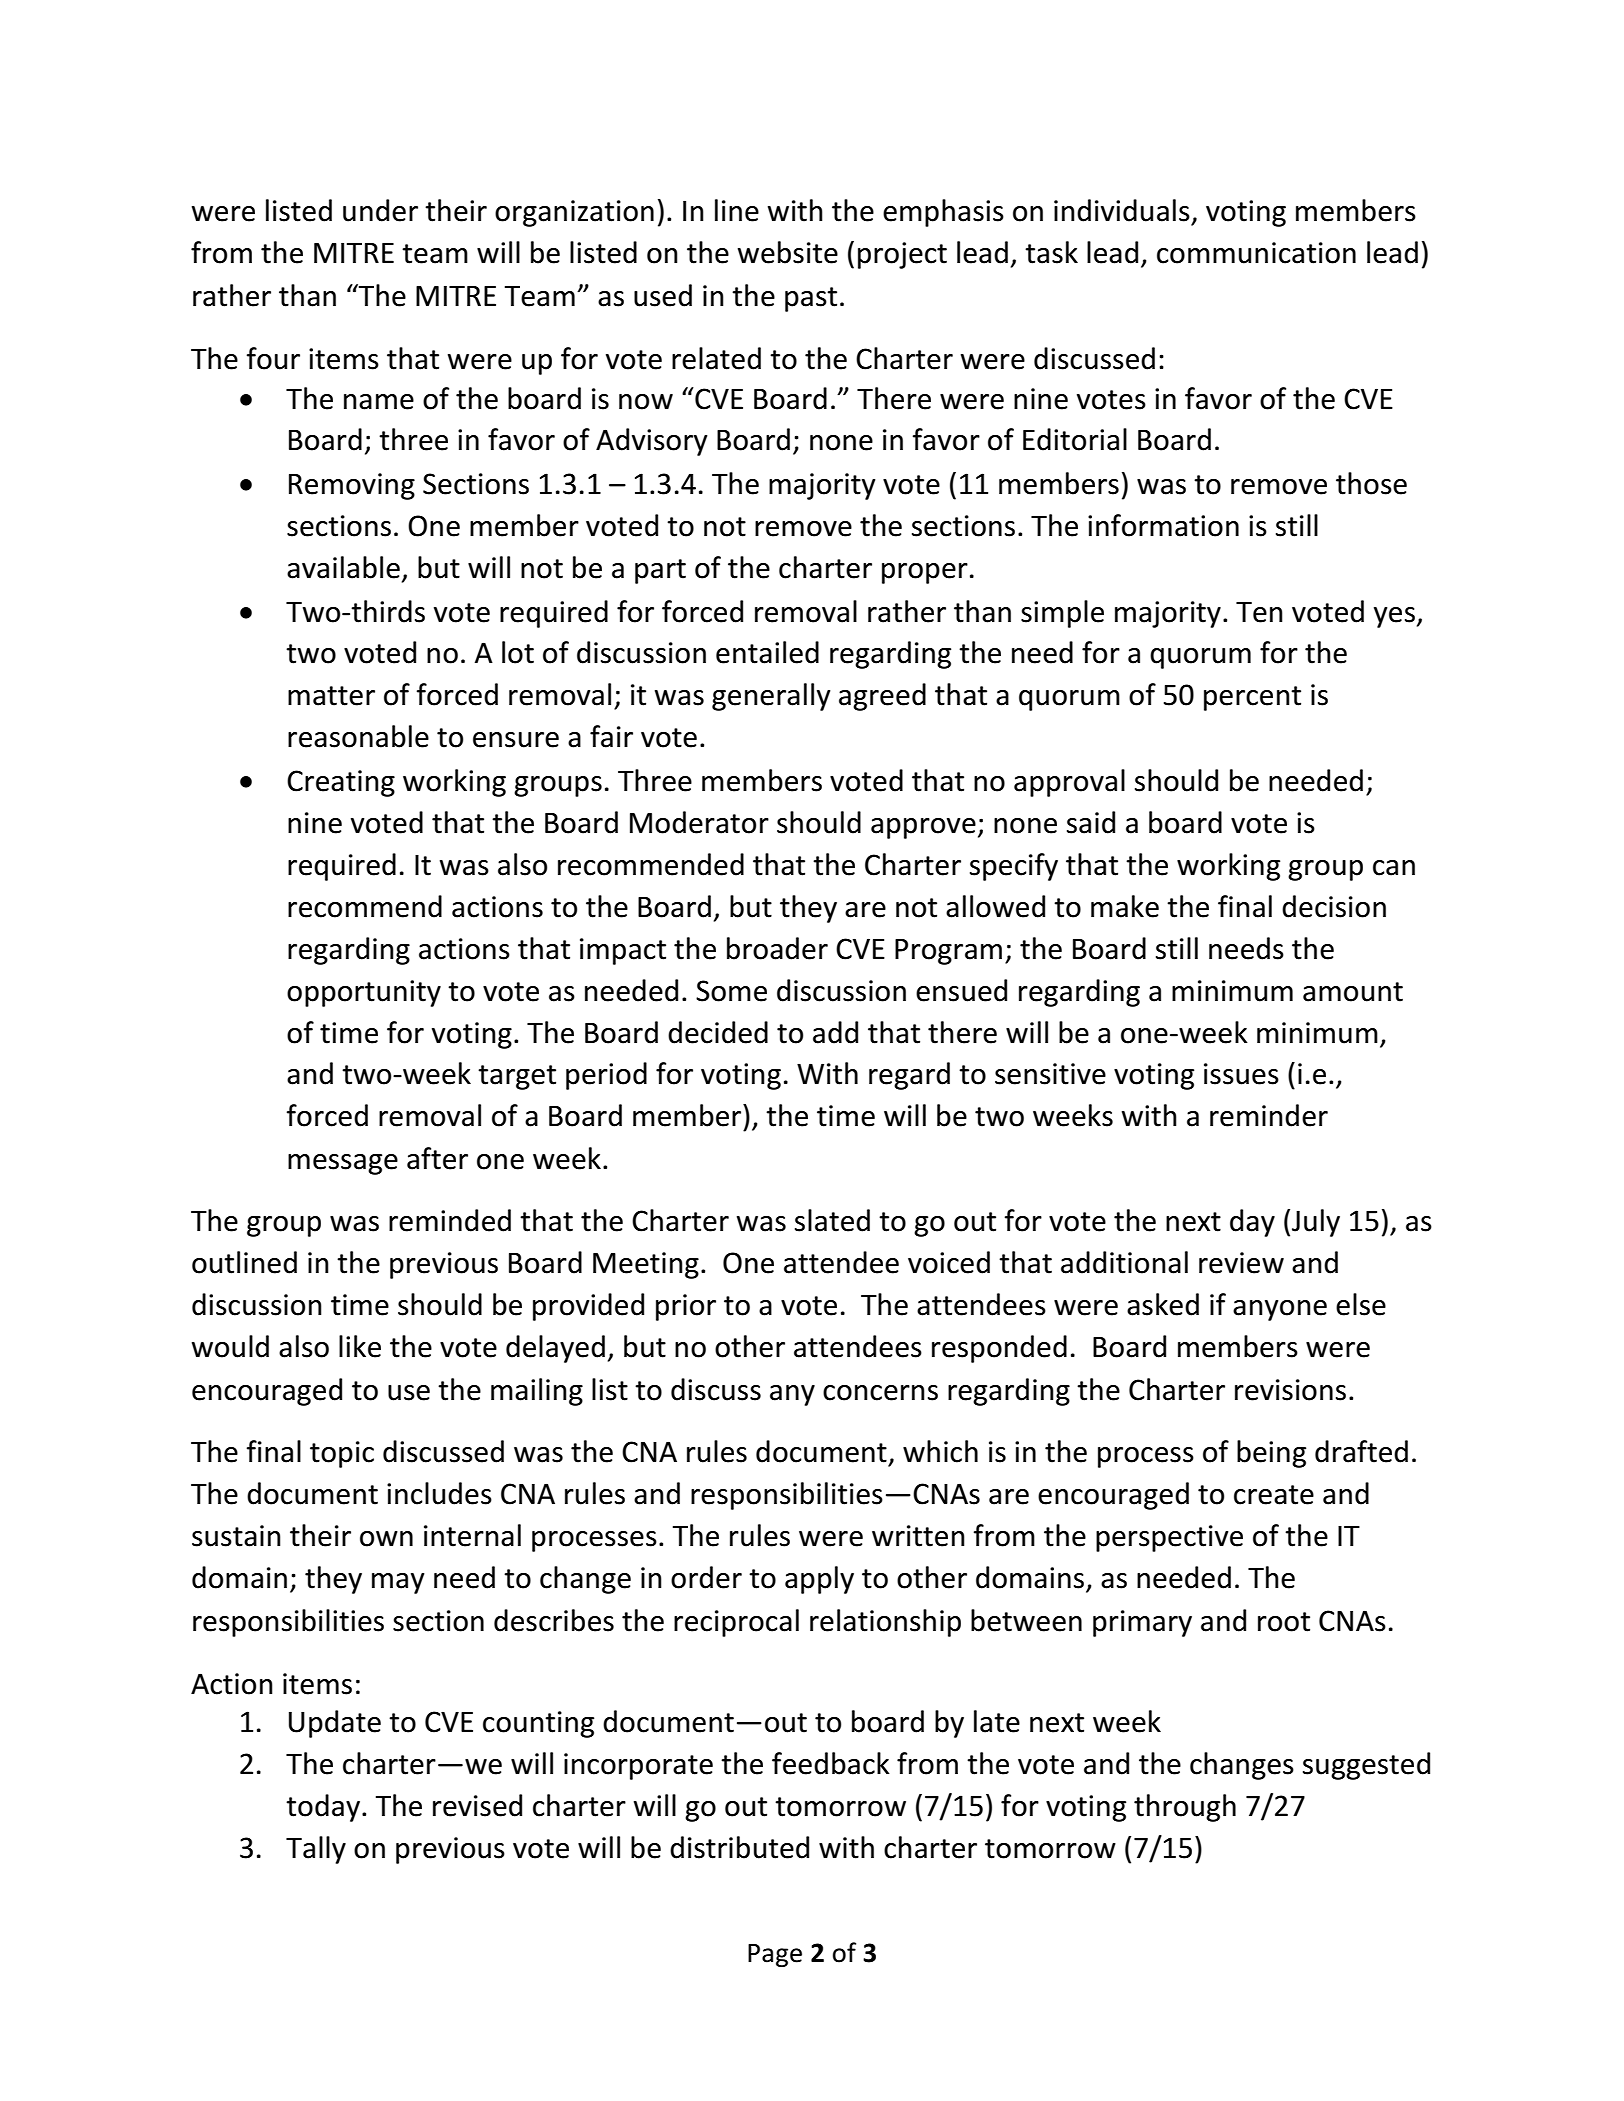  What do you see at coordinates (1256, 253) in the screenshot?
I see `communication` at bounding box center [1256, 253].
